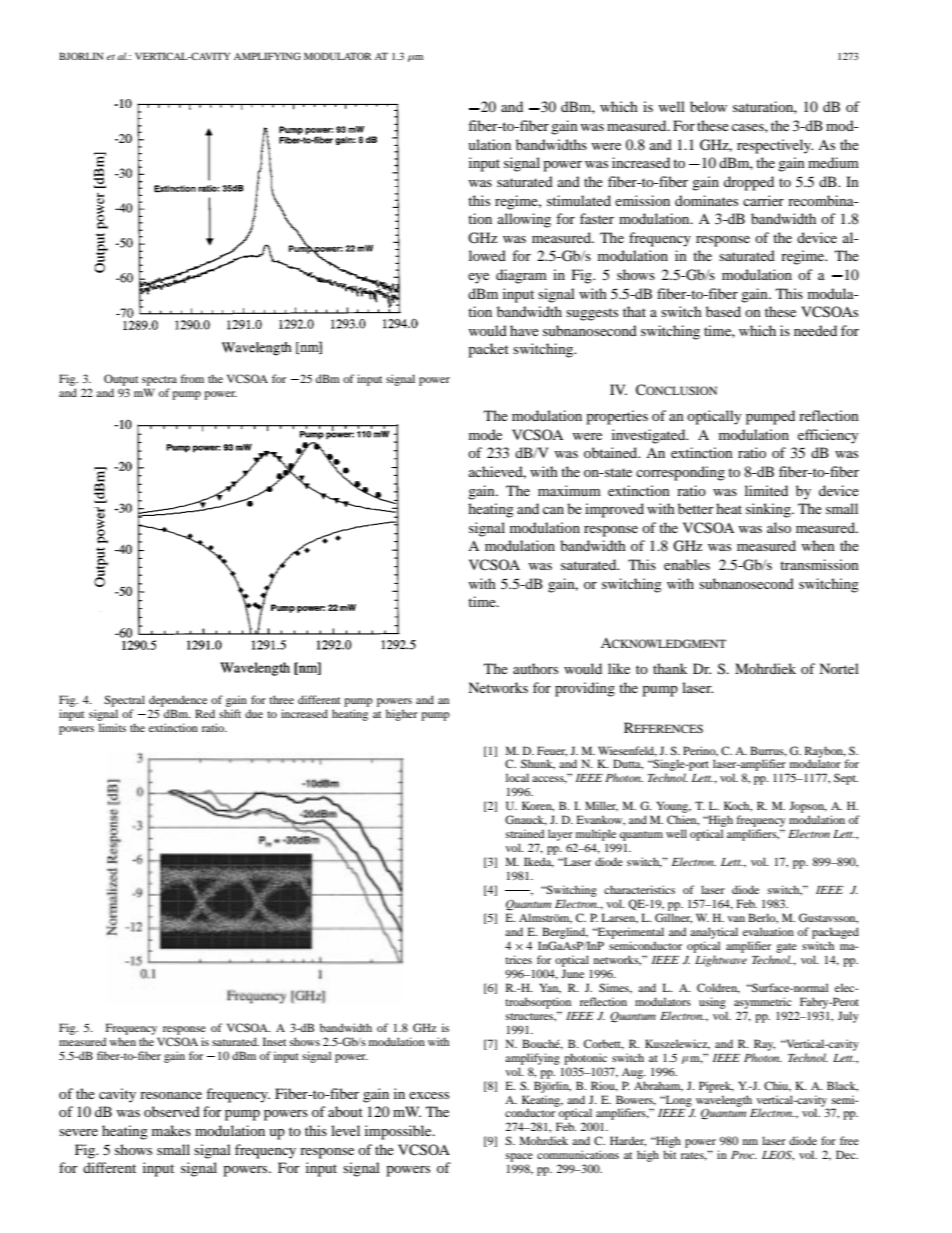 The width and height of the image is (952, 1233). I want to click on makes, so click(171, 1130).
